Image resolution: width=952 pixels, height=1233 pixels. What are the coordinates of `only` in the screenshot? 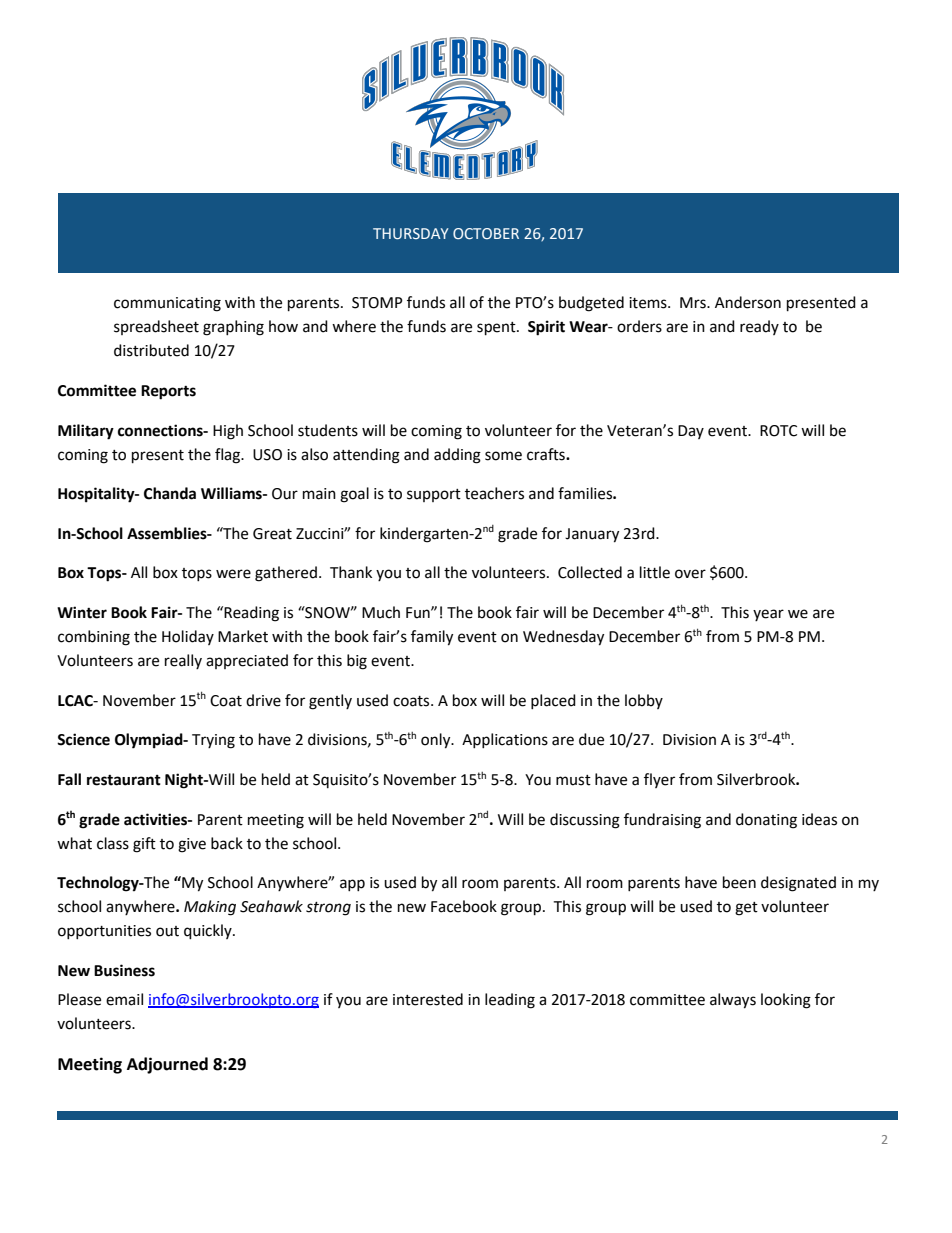 It's located at (437, 741).
